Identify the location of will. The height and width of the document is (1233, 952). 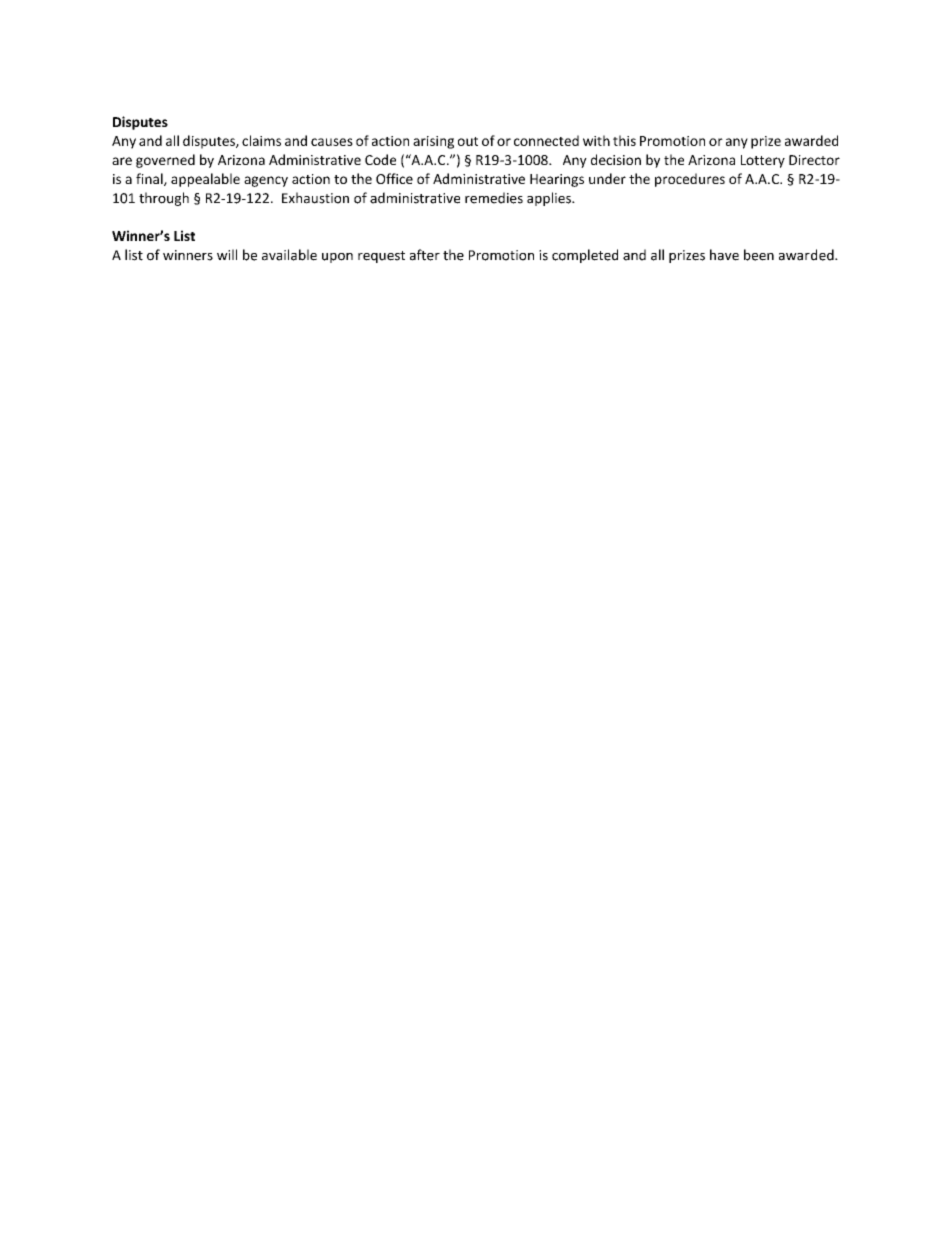
(227, 254).
